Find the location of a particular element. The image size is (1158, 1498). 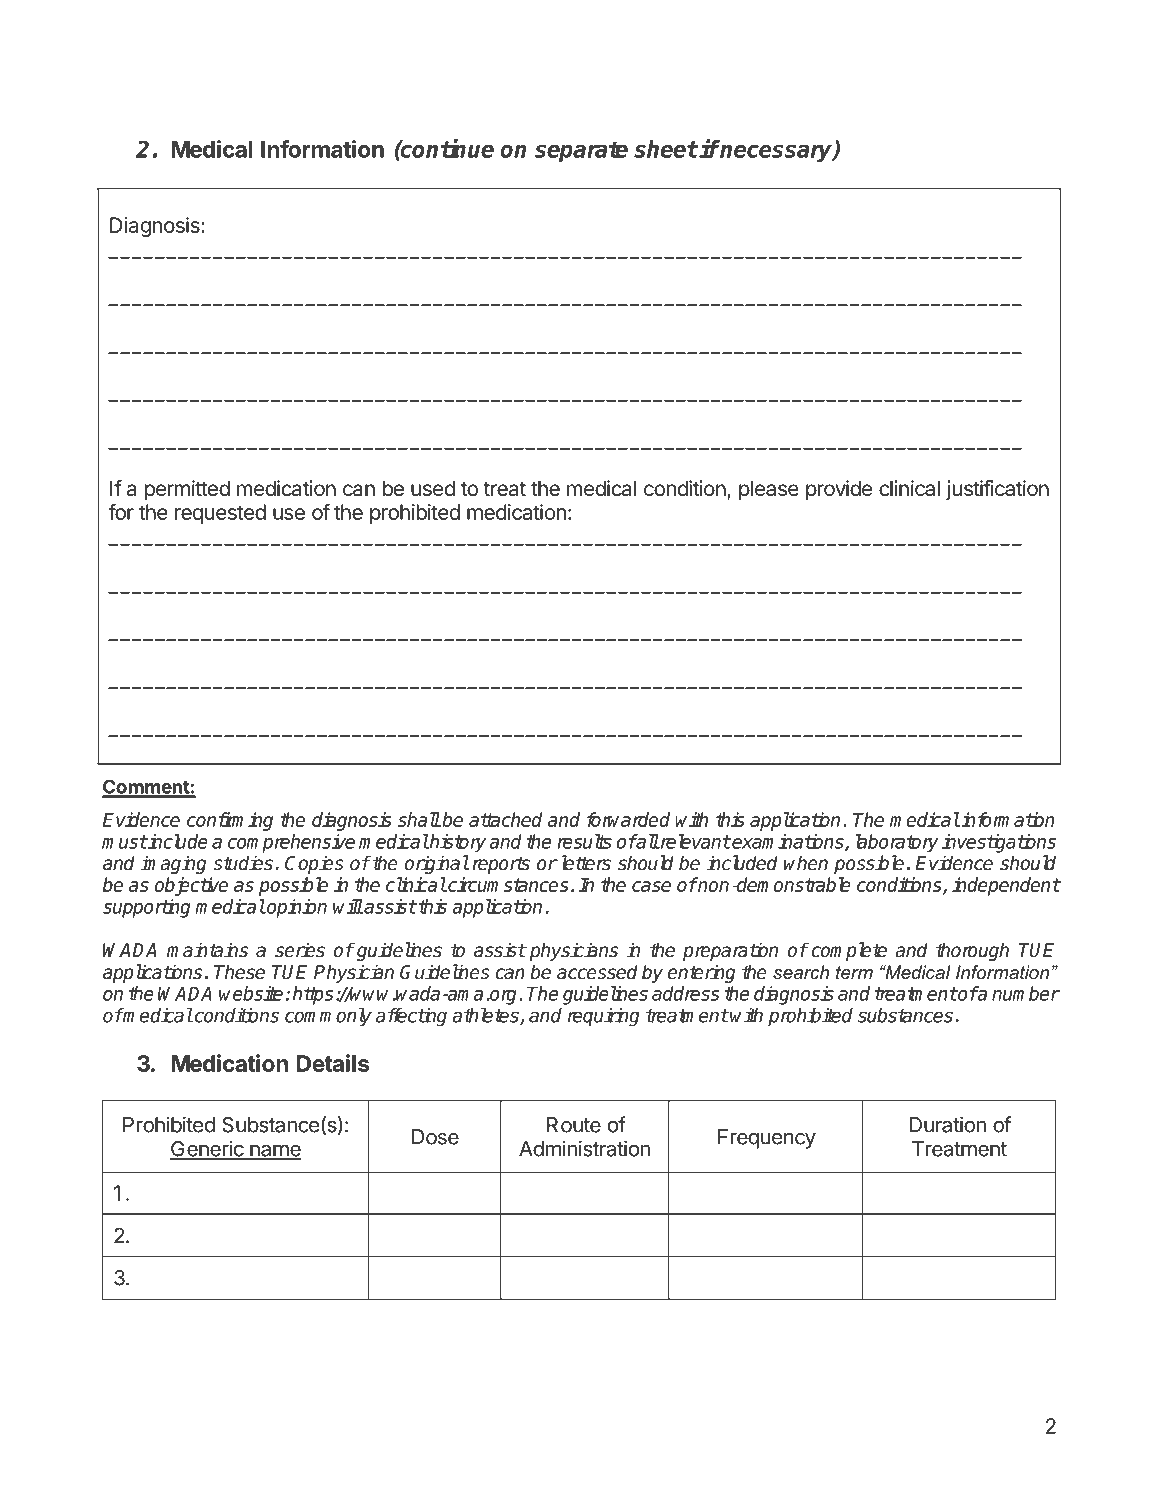

sheet is located at coordinates (666, 149).
